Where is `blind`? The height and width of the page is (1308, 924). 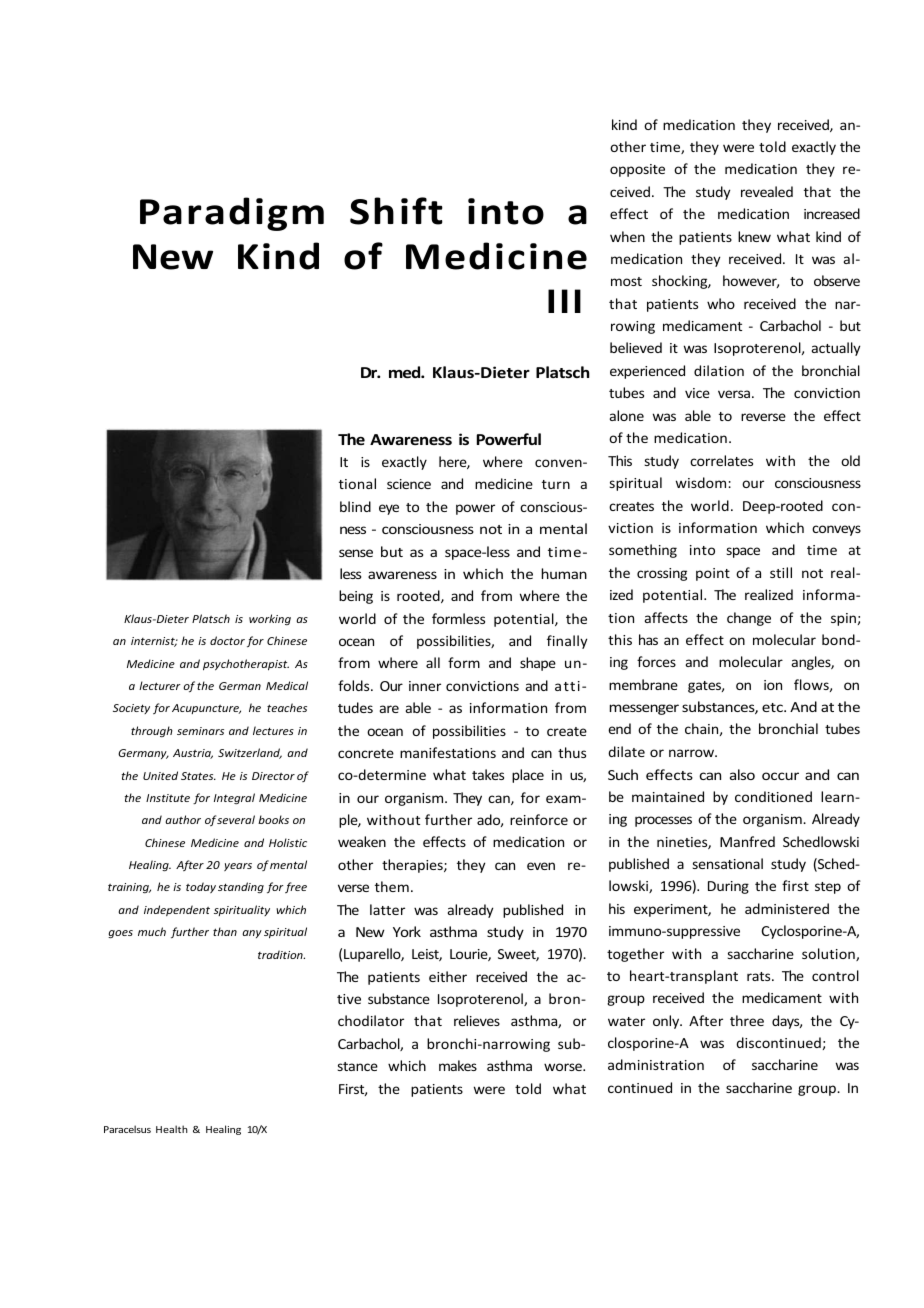 blind is located at coordinates (355, 506).
